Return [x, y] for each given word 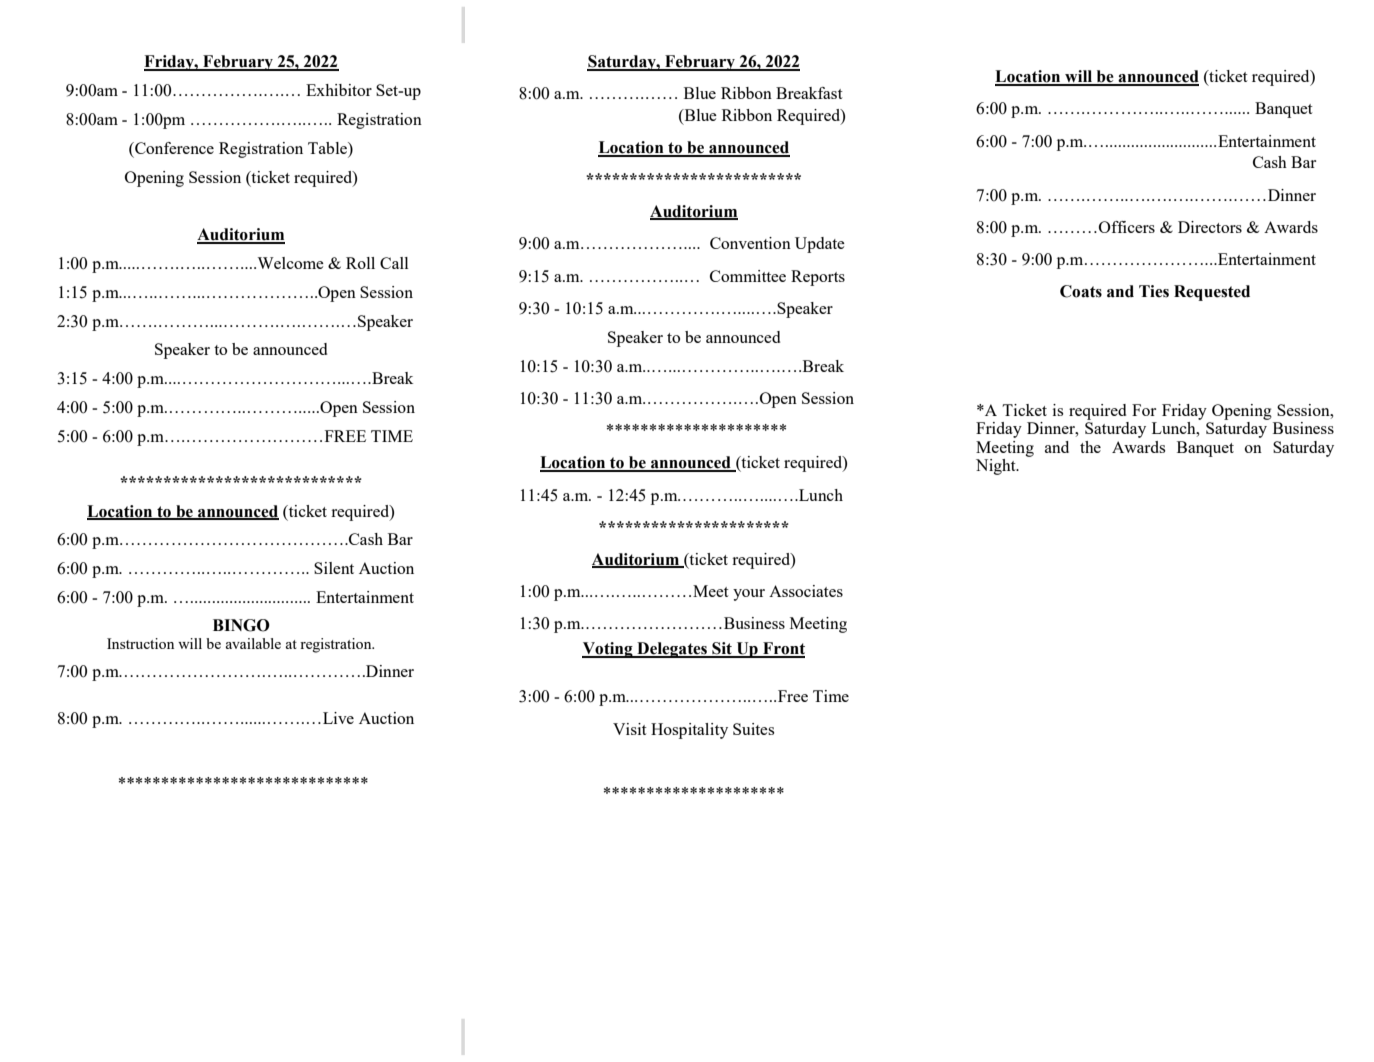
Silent [334, 568]
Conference [173, 148]
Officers [1127, 227]
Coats [1081, 291]
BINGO [241, 625]
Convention [750, 243]
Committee [748, 276]
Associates [806, 591]
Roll [360, 263]
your [749, 595]
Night [997, 467]
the [1090, 447]
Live [338, 718]
